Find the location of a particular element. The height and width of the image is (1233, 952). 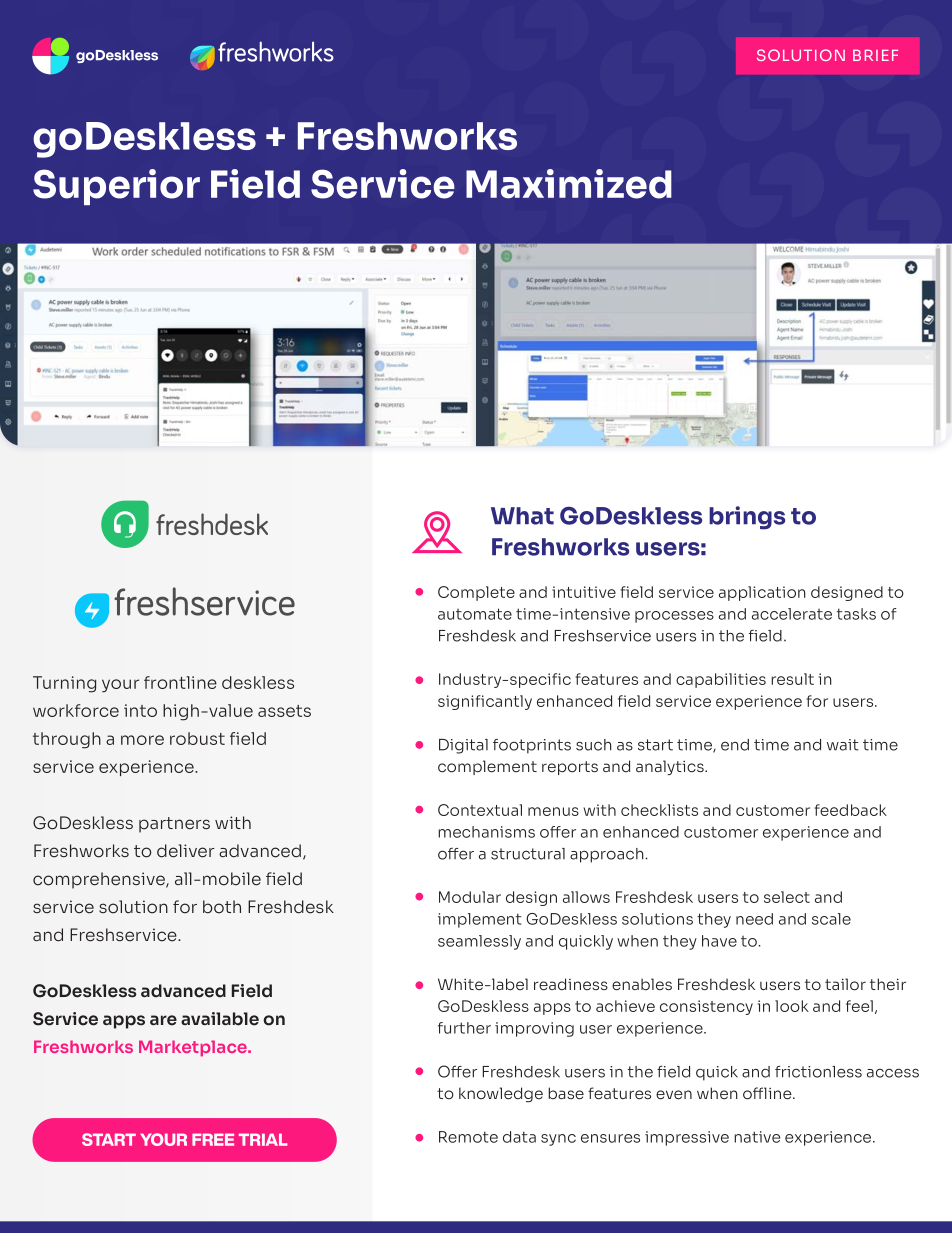

select is located at coordinates (787, 897).
